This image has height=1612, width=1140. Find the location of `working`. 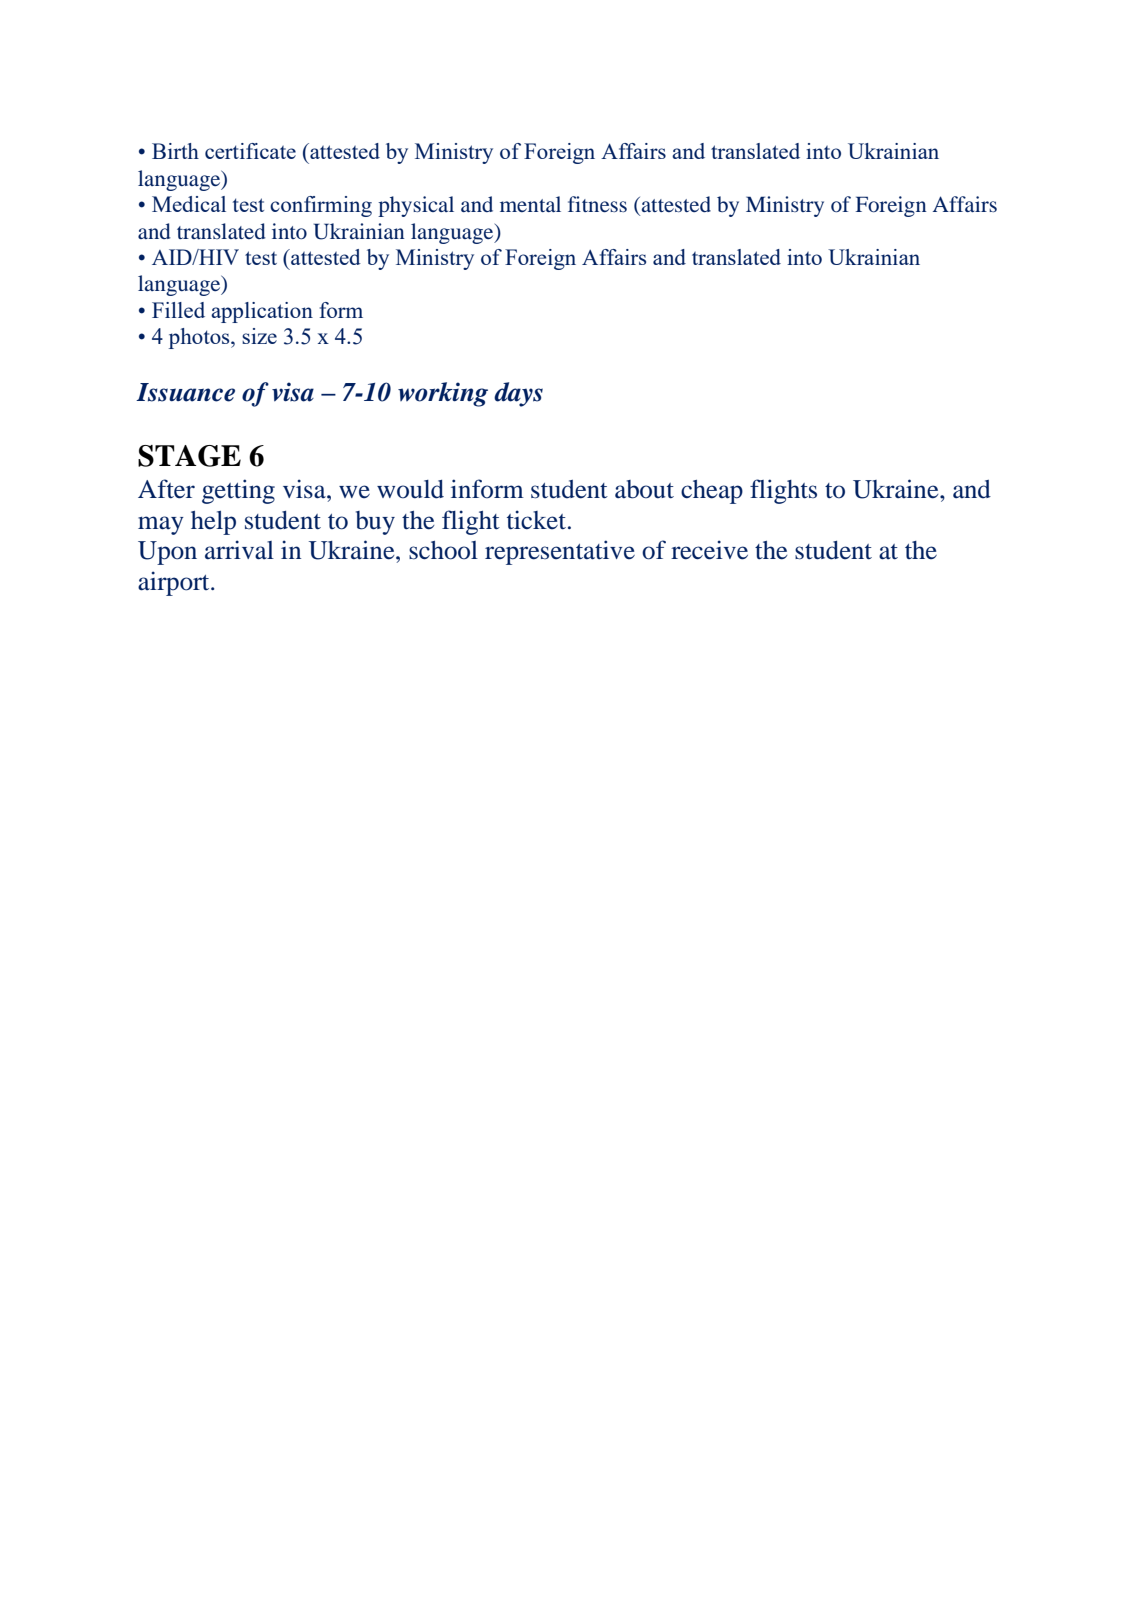

working is located at coordinates (443, 394).
